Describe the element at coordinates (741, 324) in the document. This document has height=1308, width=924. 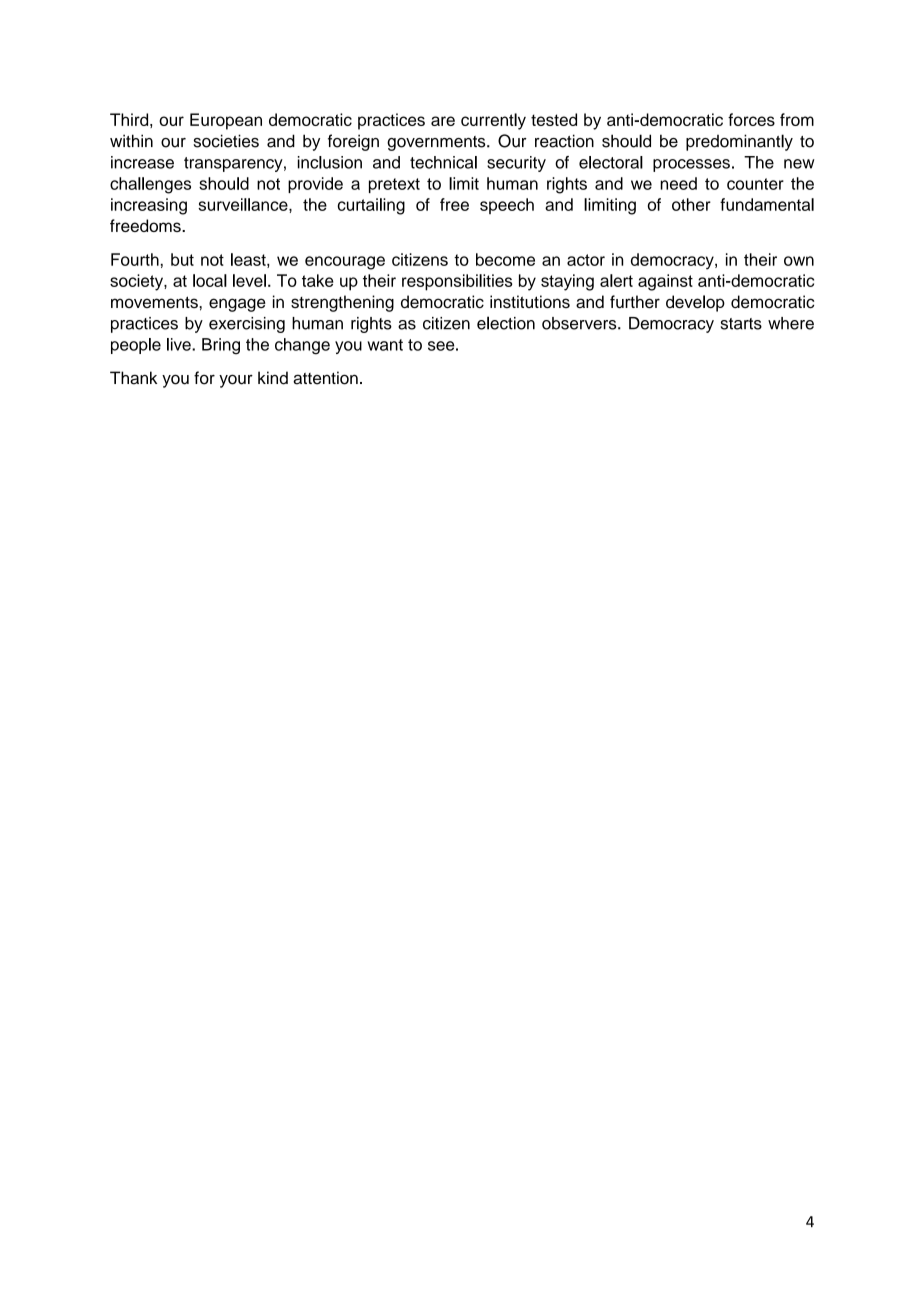
I see `starts` at that location.
